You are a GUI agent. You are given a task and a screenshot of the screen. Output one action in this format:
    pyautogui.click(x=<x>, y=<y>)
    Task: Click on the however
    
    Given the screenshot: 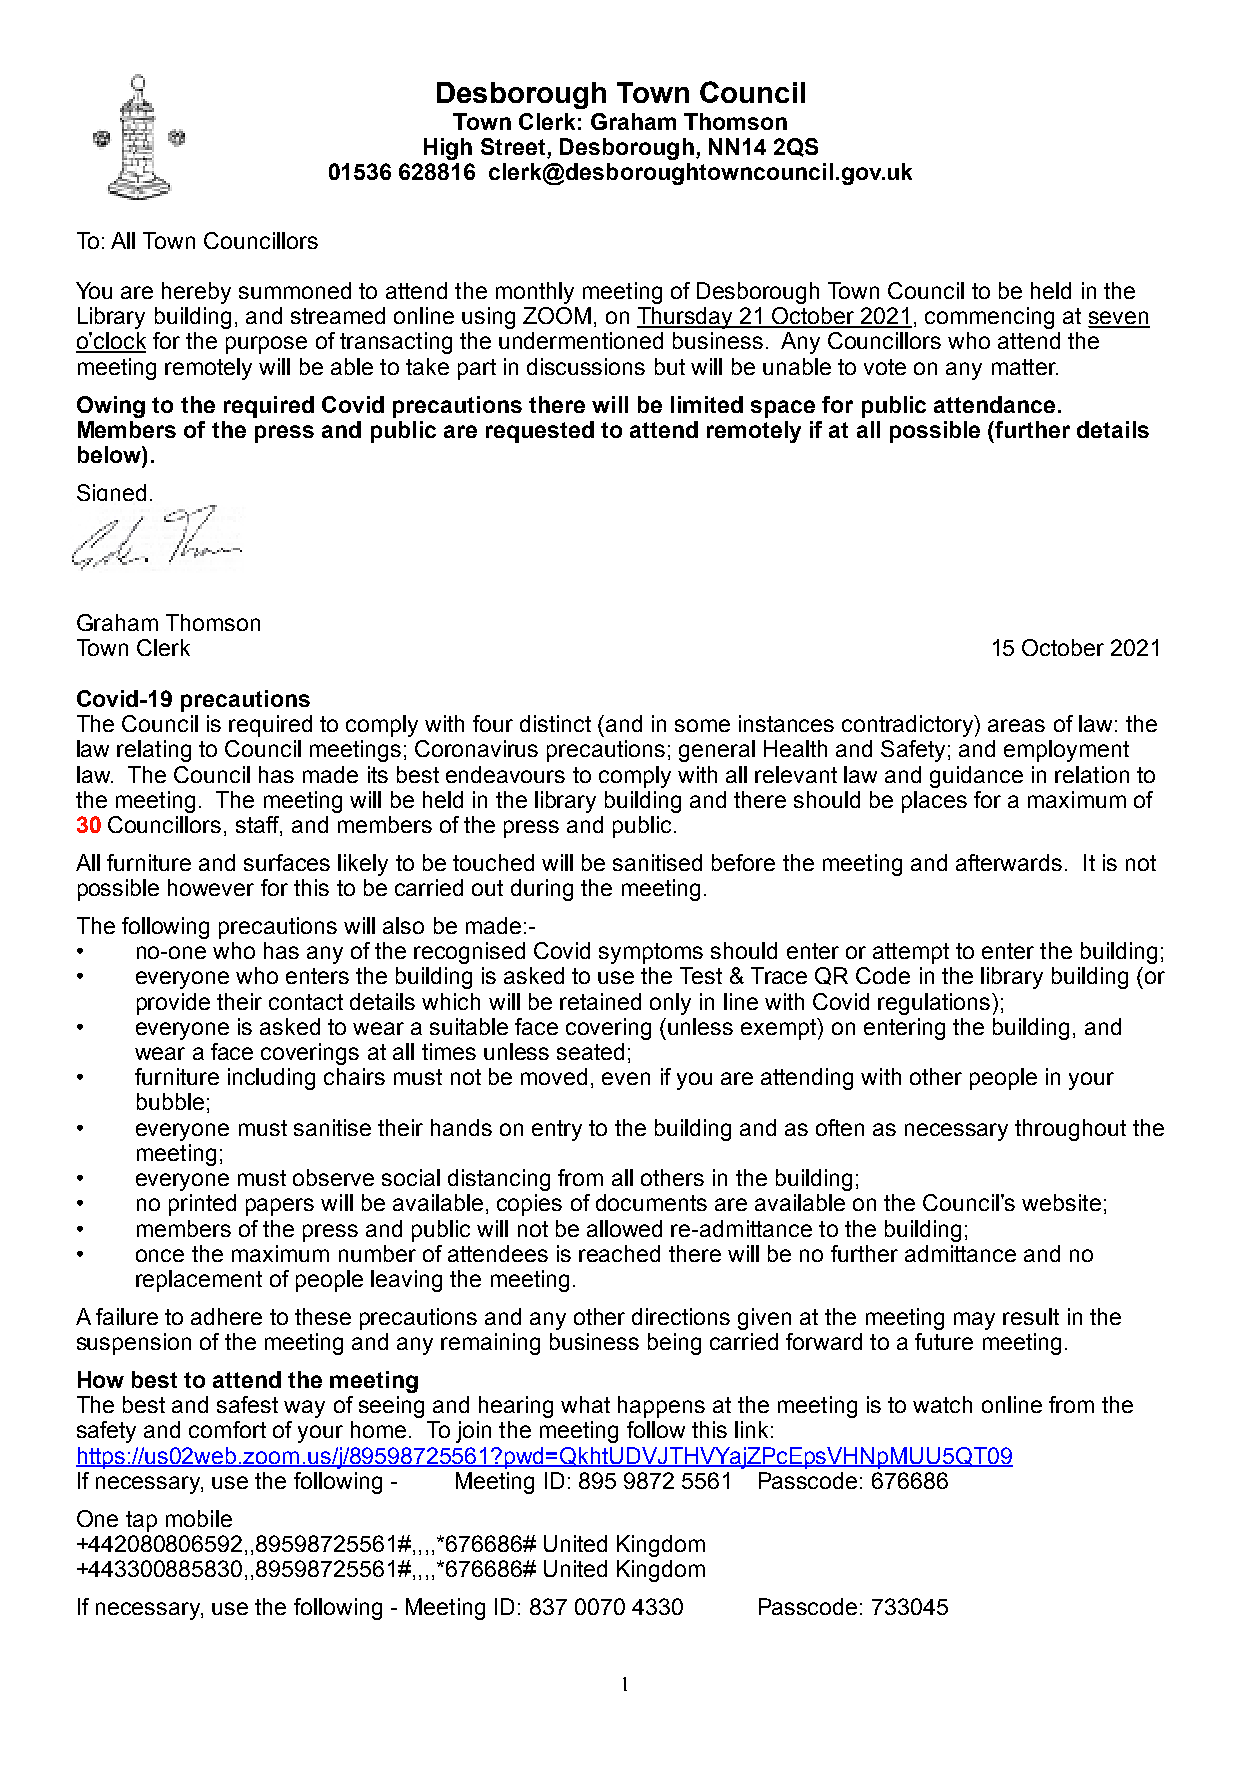 What is the action you would take?
    pyautogui.click(x=211, y=887)
